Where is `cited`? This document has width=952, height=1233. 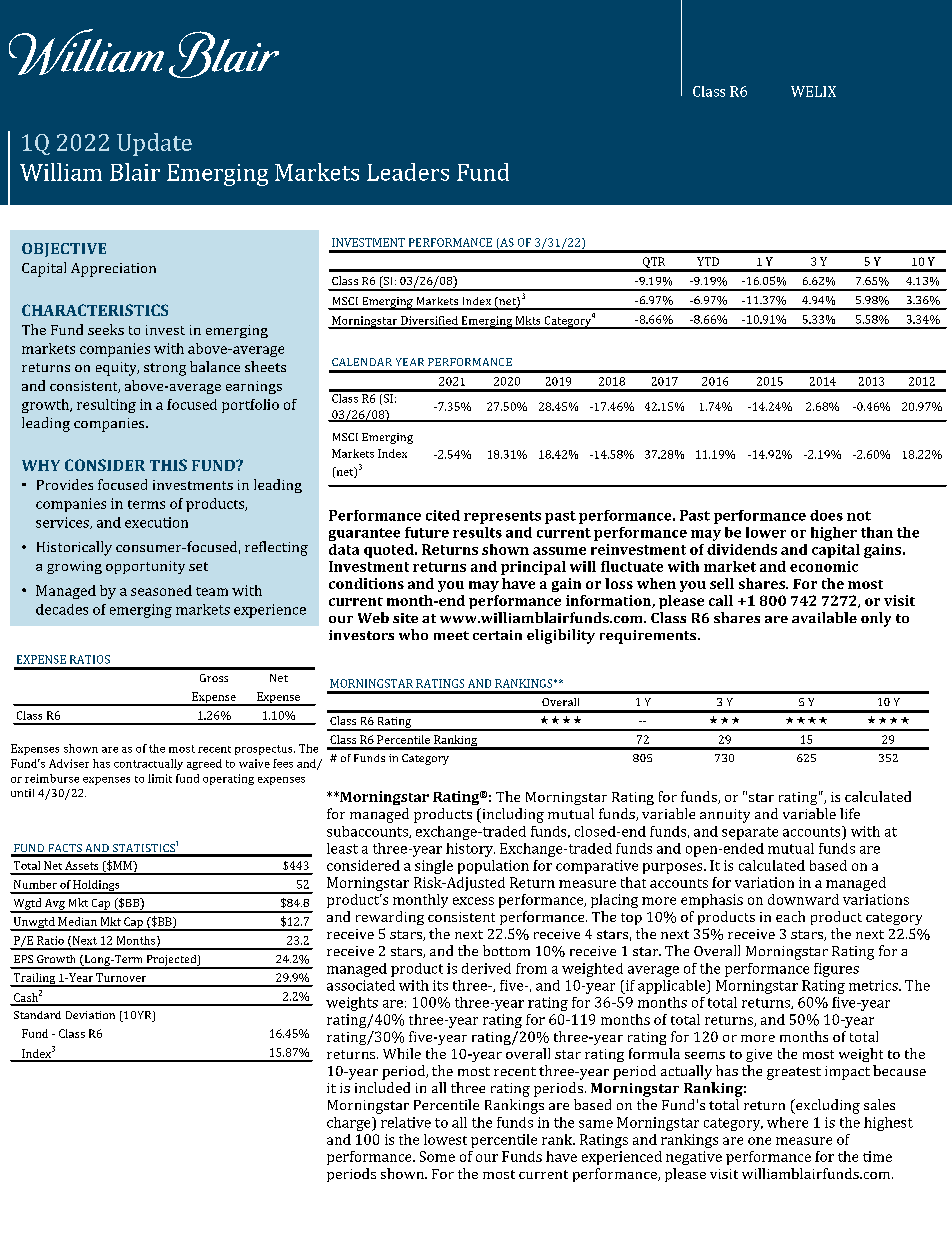
cited is located at coordinates (443, 515).
